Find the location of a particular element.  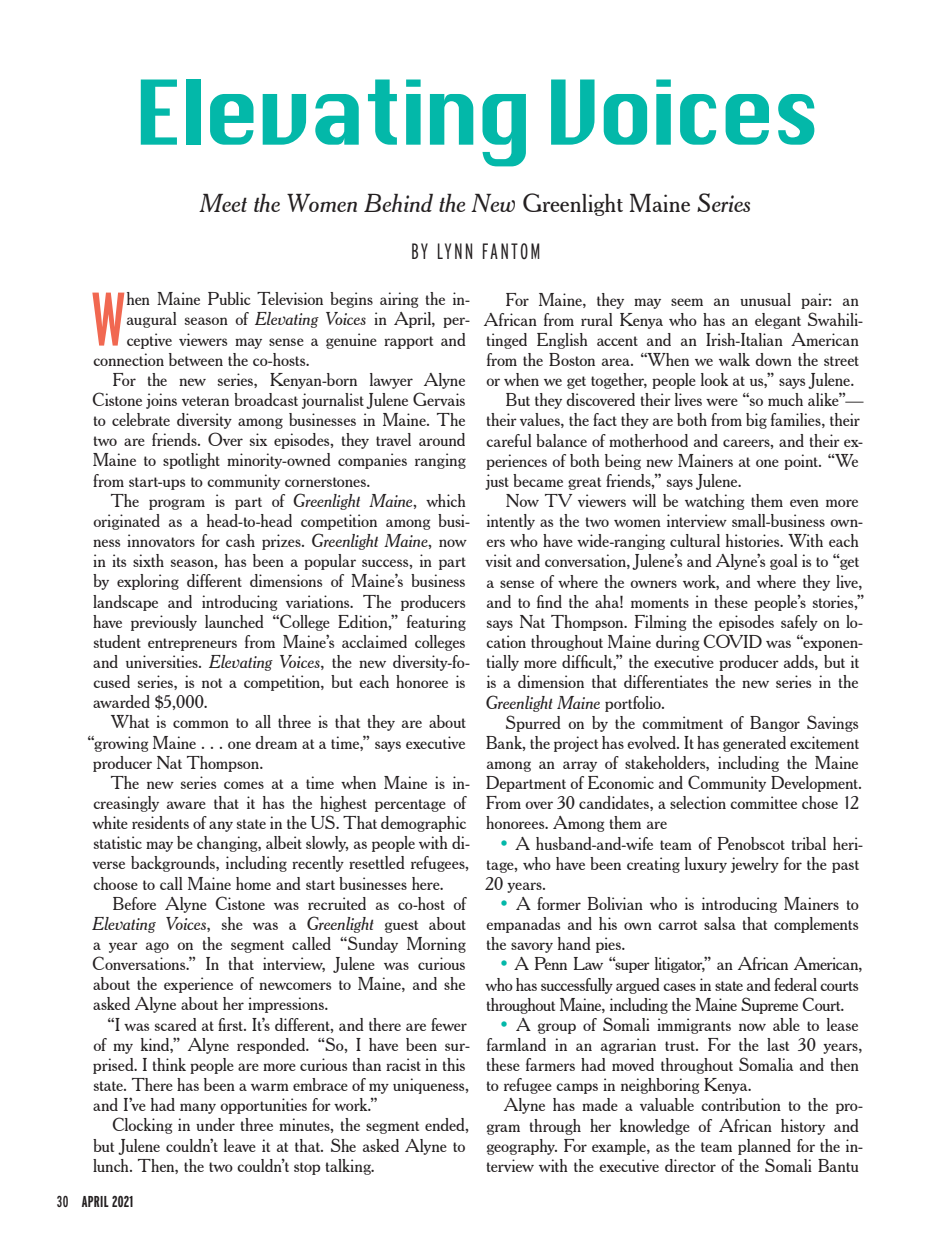

under is located at coordinates (215, 1124).
